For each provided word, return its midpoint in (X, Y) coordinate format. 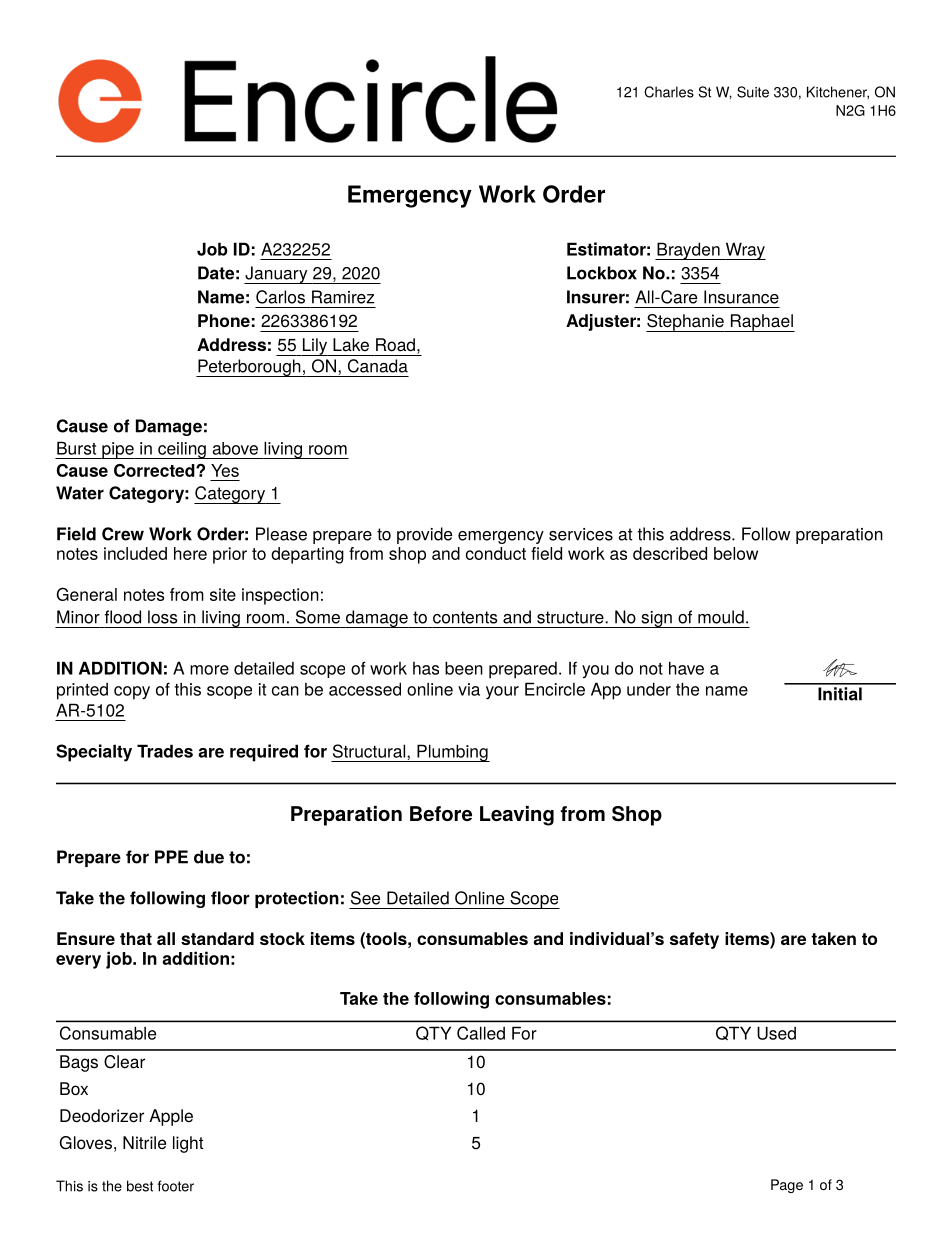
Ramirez (343, 297)
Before (441, 813)
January (277, 275)
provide (424, 535)
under (649, 689)
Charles (669, 92)
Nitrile (144, 1143)
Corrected (155, 470)
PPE (171, 857)
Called (481, 1033)
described (670, 553)
